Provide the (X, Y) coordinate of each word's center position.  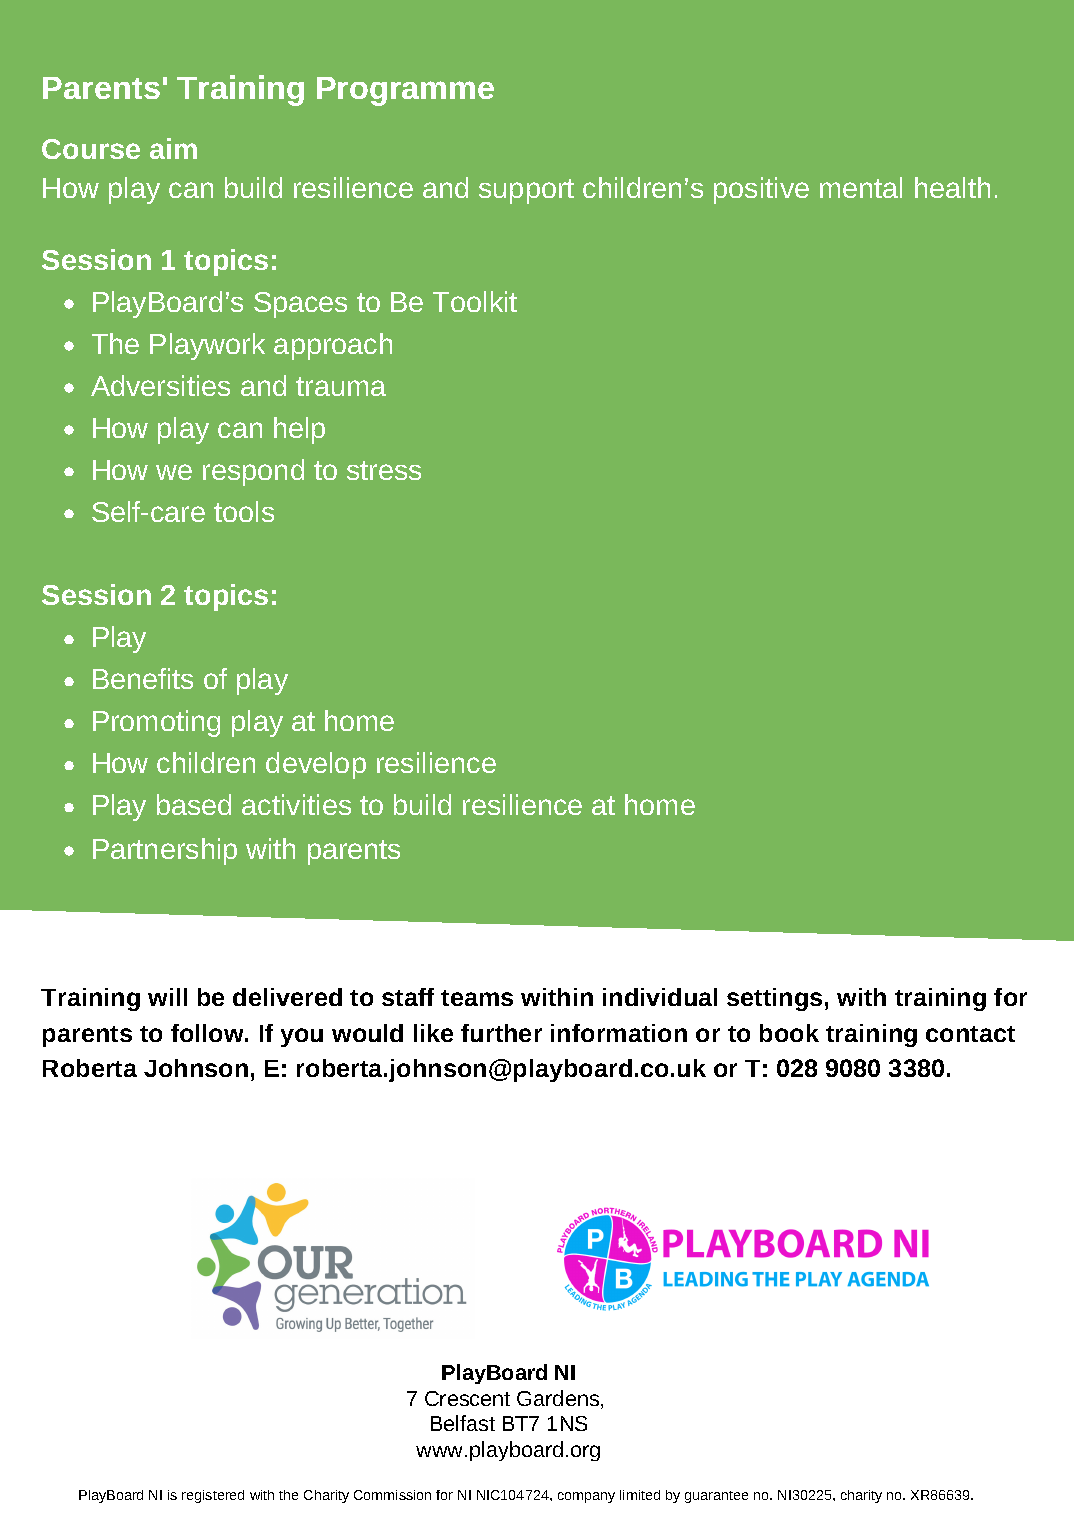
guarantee (716, 1497)
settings (774, 999)
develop (316, 765)
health (952, 187)
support (526, 191)
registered (213, 1496)
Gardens (559, 1399)
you (302, 1037)
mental (861, 187)
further (501, 1033)
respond (253, 472)
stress (384, 470)
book (789, 1033)
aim (173, 148)
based (194, 804)
